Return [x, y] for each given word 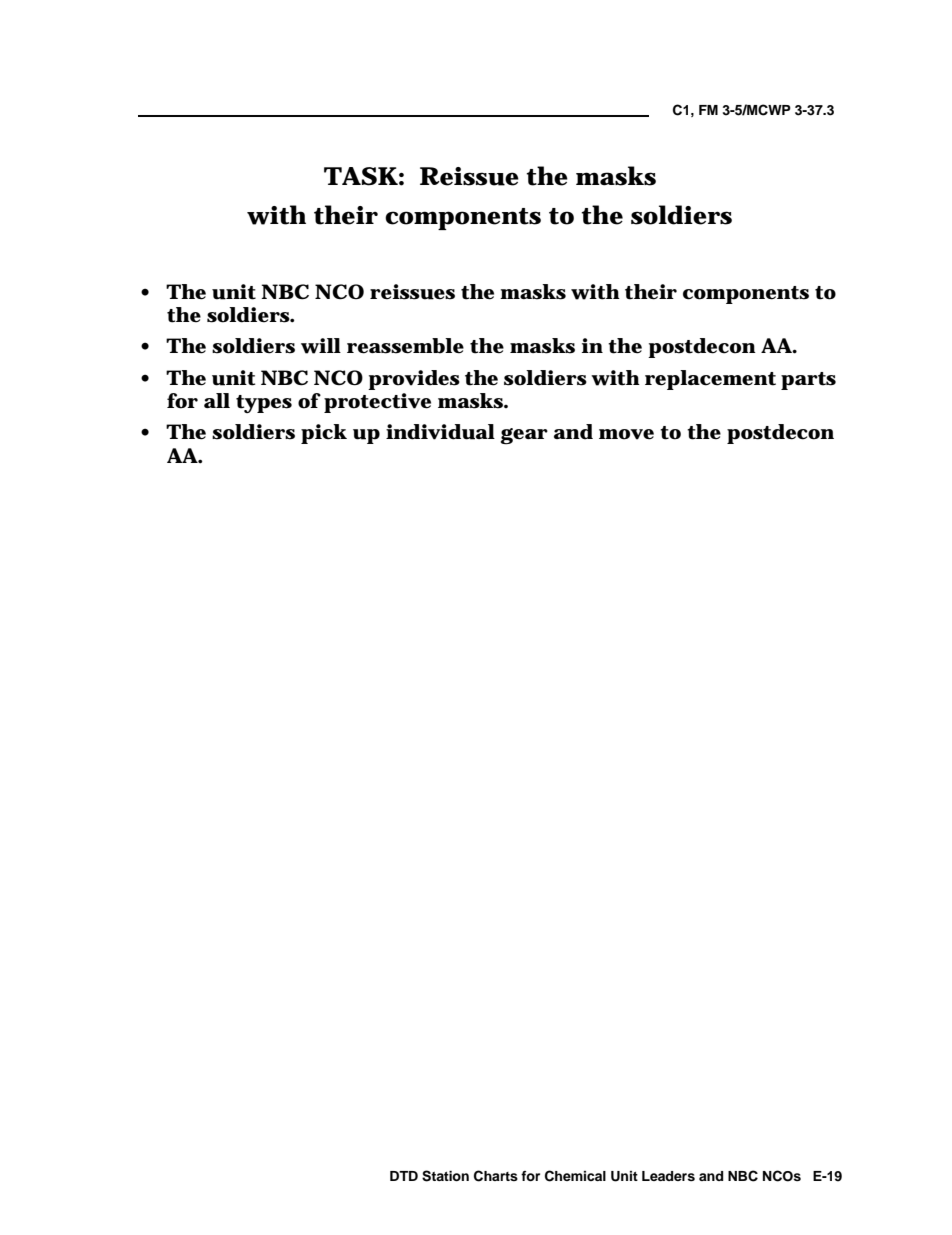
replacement [710, 380]
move [626, 434]
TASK [360, 176]
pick [324, 434]
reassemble [405, 346]
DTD [404, 1176]
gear [524, 436]
